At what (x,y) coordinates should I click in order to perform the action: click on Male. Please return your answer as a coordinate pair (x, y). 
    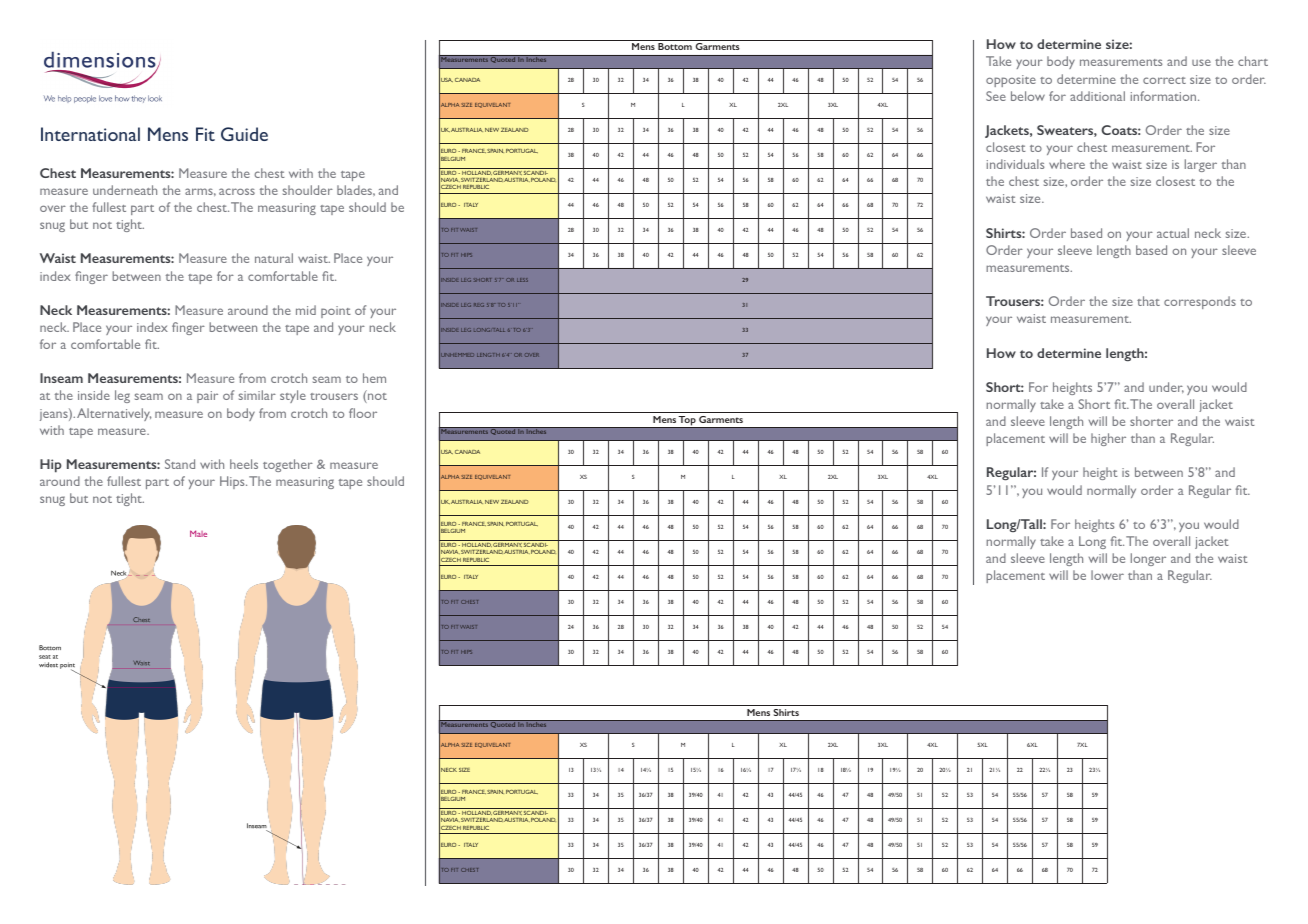
    Looking at the image, I should click on (198, 533).
